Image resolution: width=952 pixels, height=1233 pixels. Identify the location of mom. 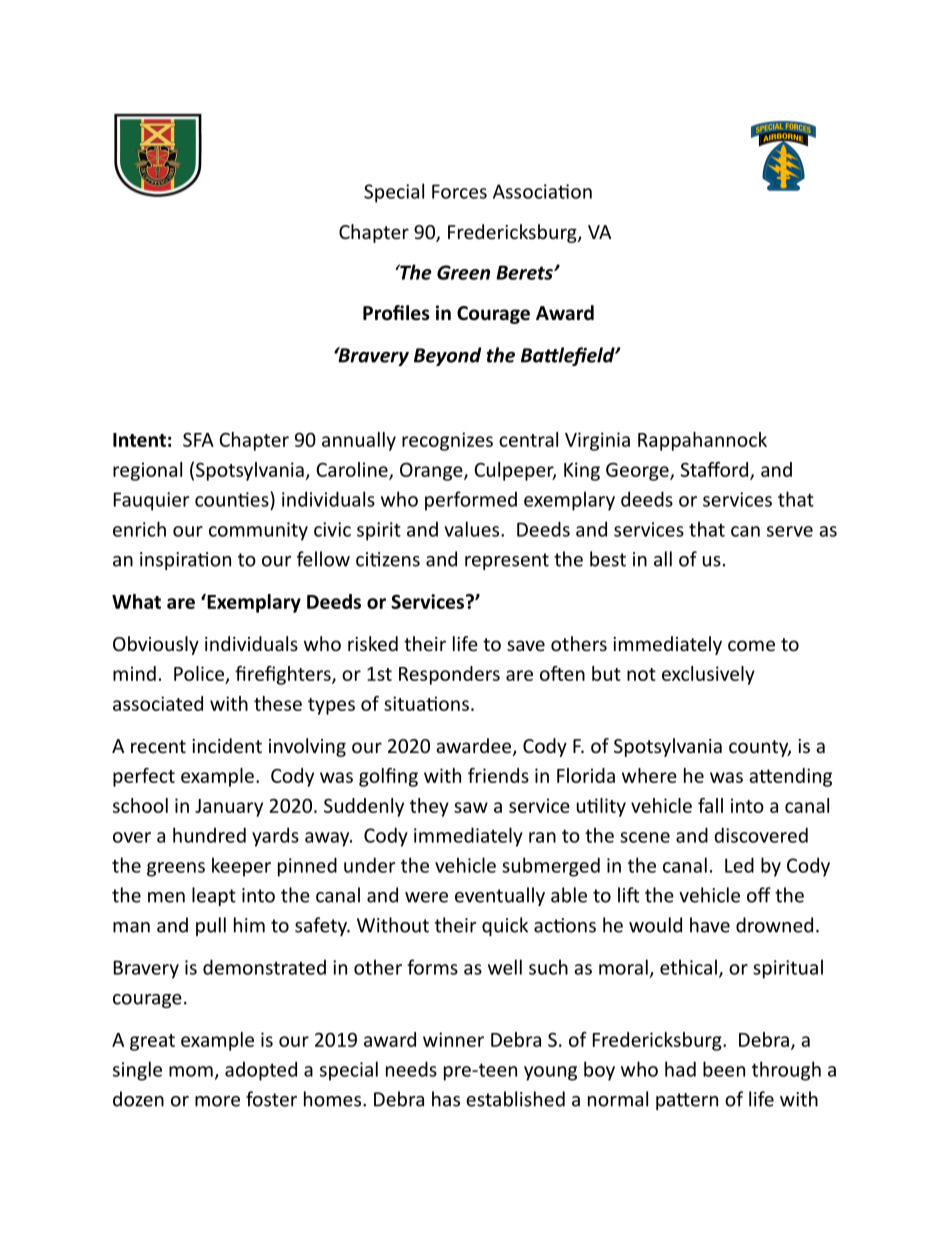
(191, 1071).
